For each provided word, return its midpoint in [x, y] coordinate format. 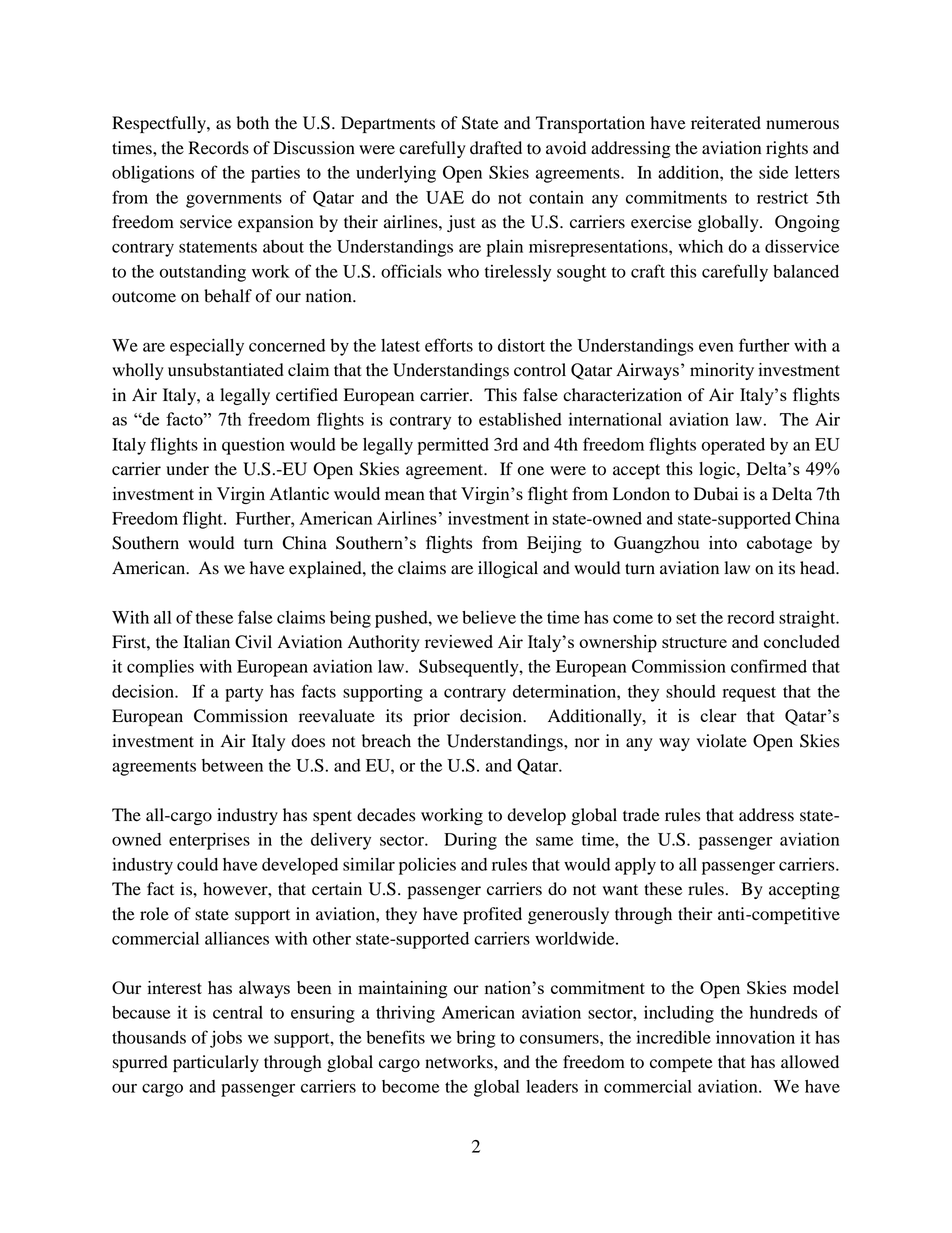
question [253, 446]
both [252, 123]
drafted [496, 148]
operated [733, 446]
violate [722, 741]
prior [432, 717]
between [232, 765]
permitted [453, 446]
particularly [216, 1063]
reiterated [726, 123]
